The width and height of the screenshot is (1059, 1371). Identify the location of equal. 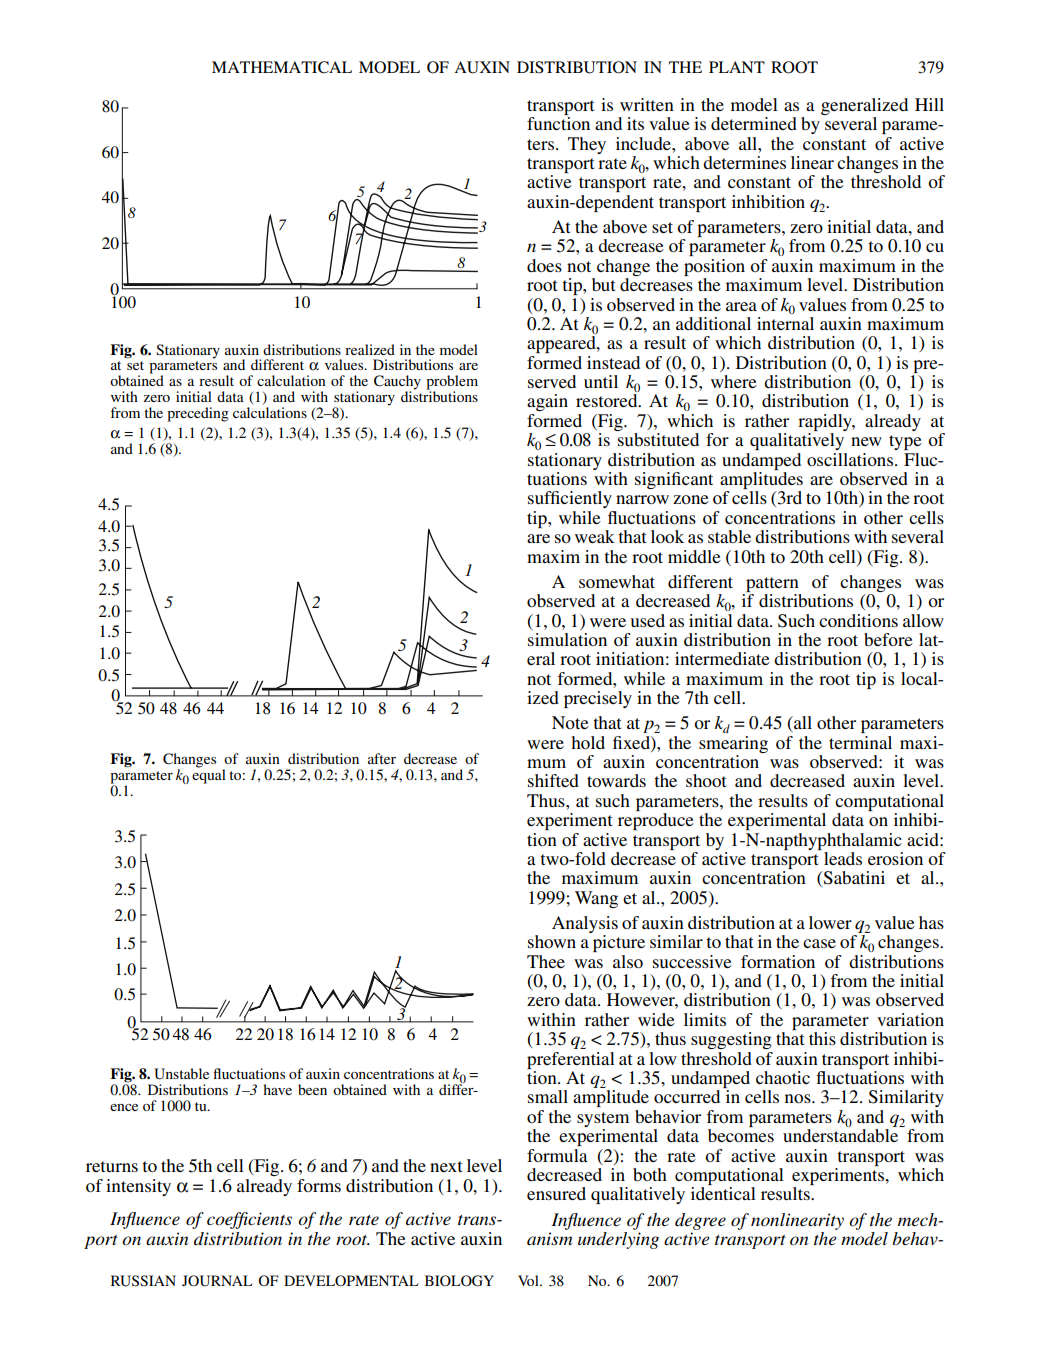
(209, 775).
